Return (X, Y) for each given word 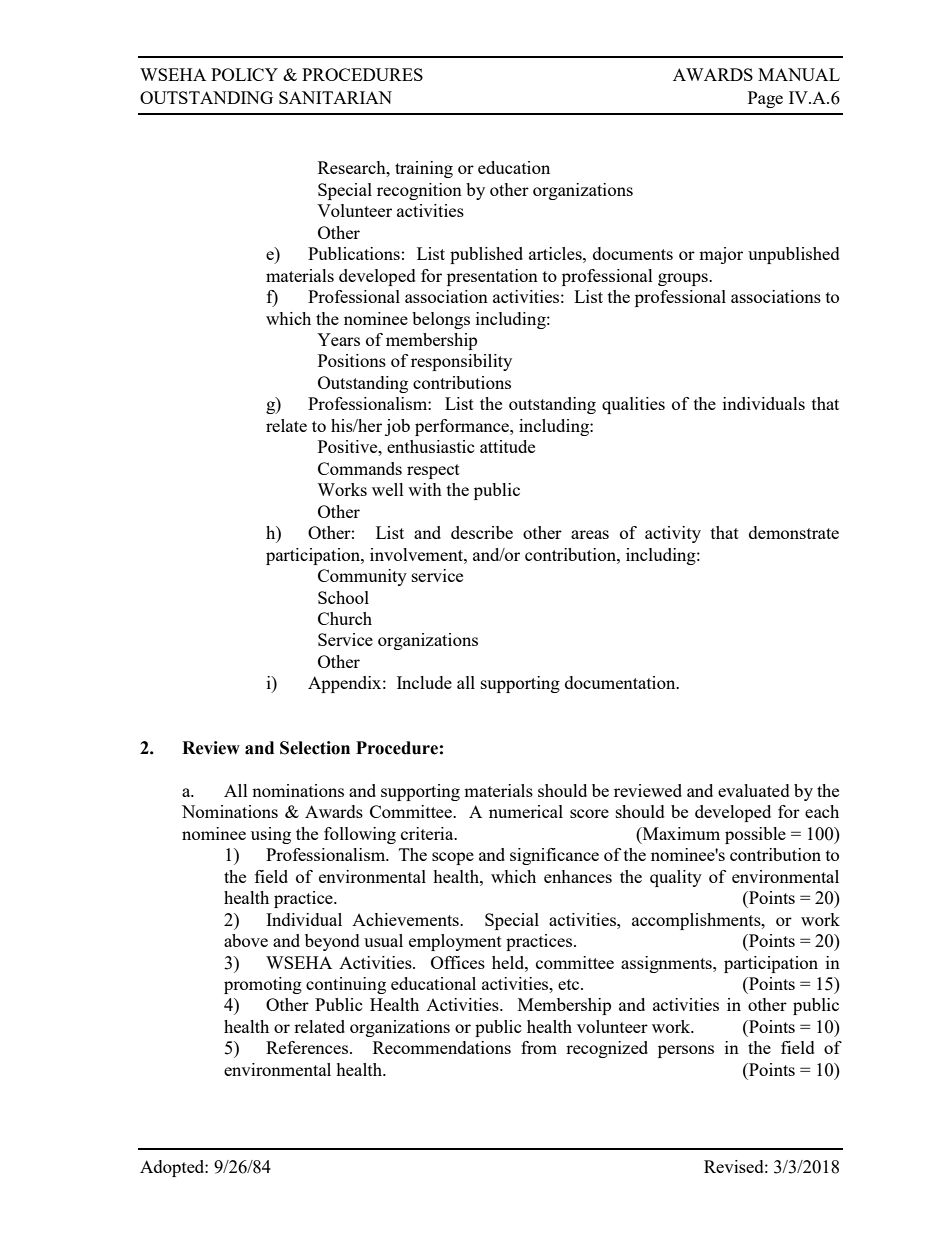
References (307, 1047)
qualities (633, 405)
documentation (621, 682)
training (424, 169)
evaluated (754, 790)
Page (765, 99)
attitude (507, 446)
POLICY (244, 74)
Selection (315, 748)
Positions (352, 360)
